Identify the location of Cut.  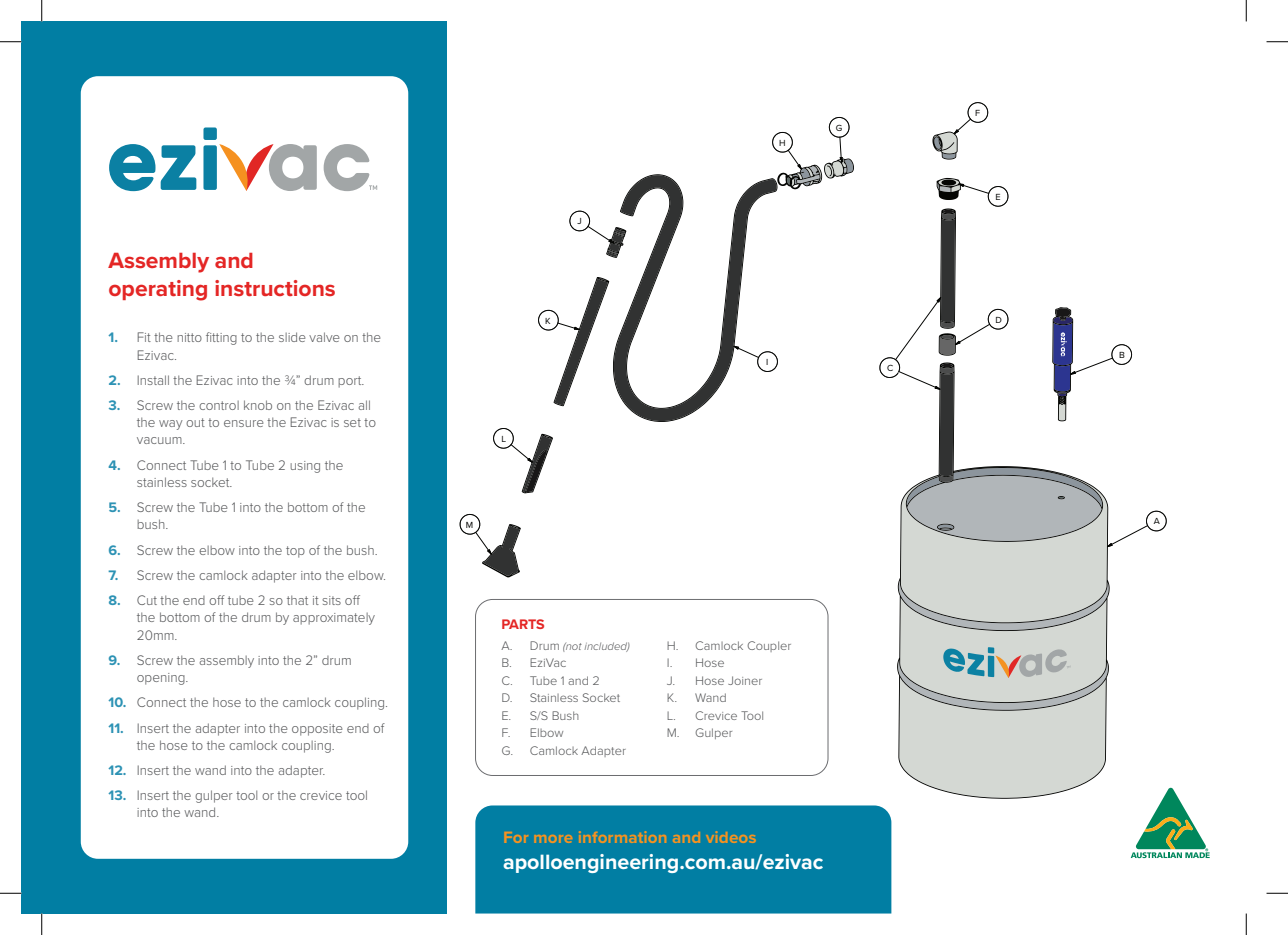
(147, 600).
